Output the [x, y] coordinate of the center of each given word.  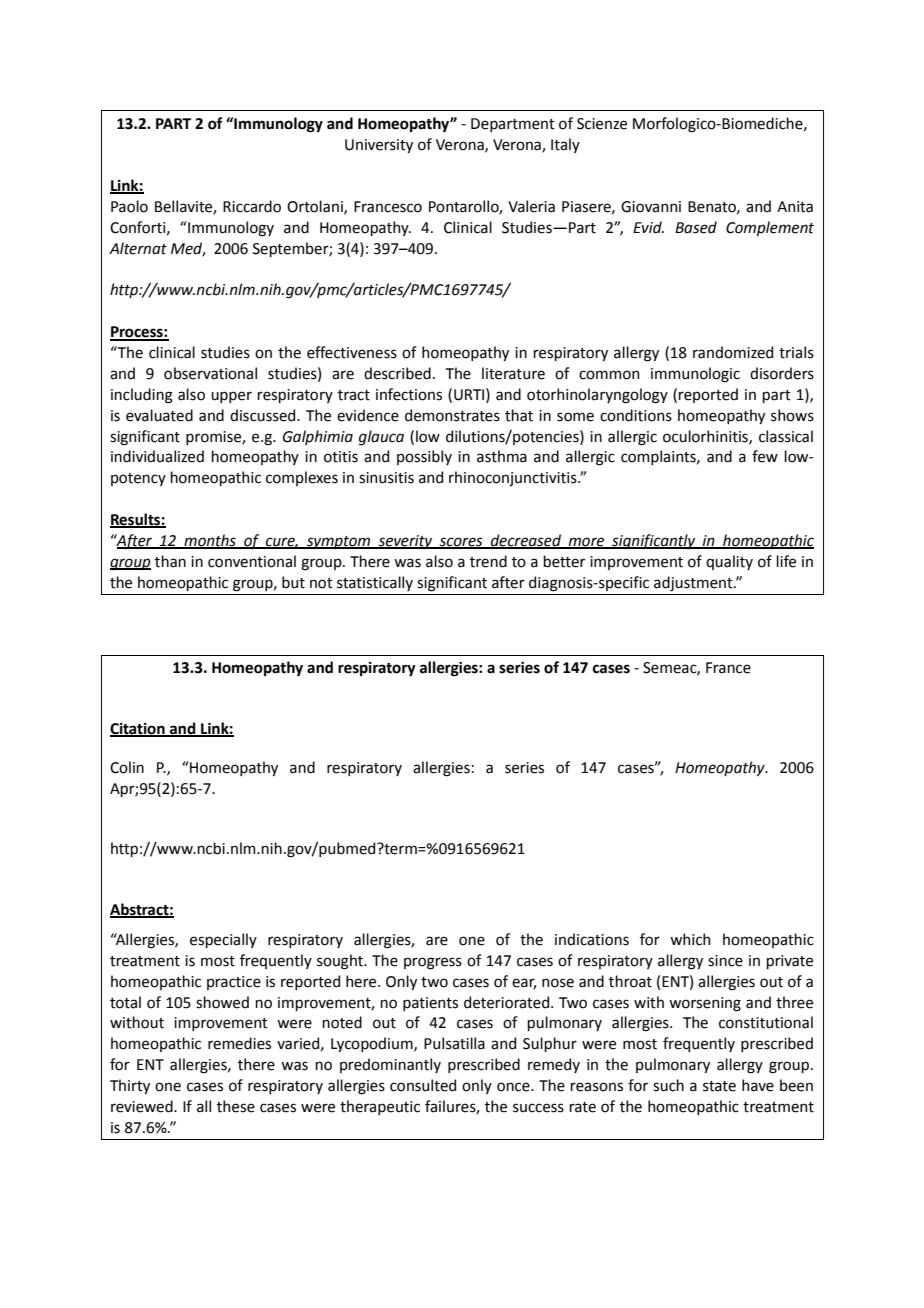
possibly [424, 457]
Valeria [531, 206]
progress [433, 963]
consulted [423, 1085]
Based [696, 227]
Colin [127, 767]
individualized [157, 456]
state [719, 1086]
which [690, 939]
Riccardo [252, 206]
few [765, 456]
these [236, 1106]
